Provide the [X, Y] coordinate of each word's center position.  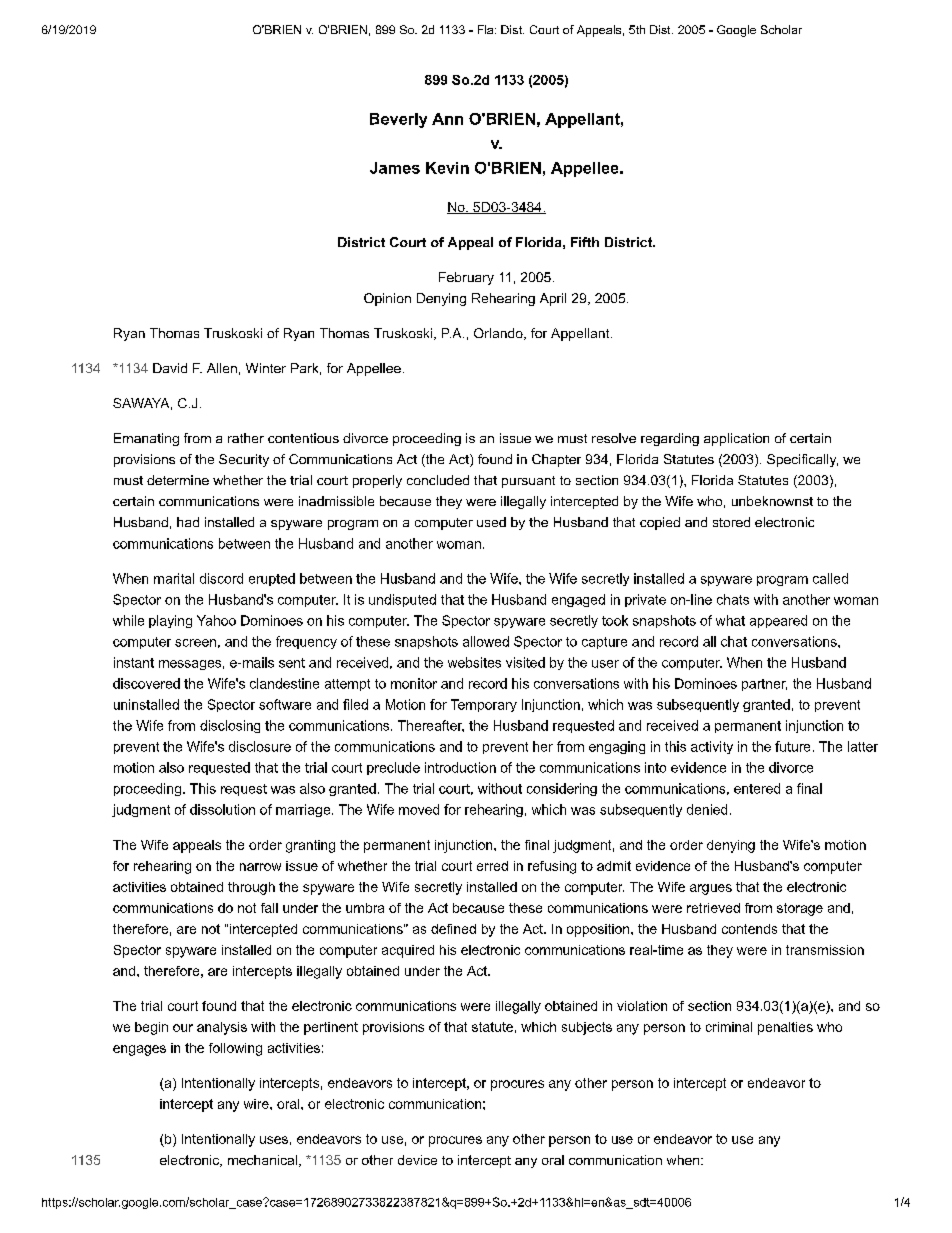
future [792, 746]
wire [257, 1104]
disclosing [230, 726]
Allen [222, 368]
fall [269, 908]
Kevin [447, 168]
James [395, 168]
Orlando [499, 334]
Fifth [585, 242]
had [188, 522]
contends [749, 929]
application [736, 439]
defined [453, 929]
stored [731, 522]
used [491, 522]
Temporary [484, 705]
